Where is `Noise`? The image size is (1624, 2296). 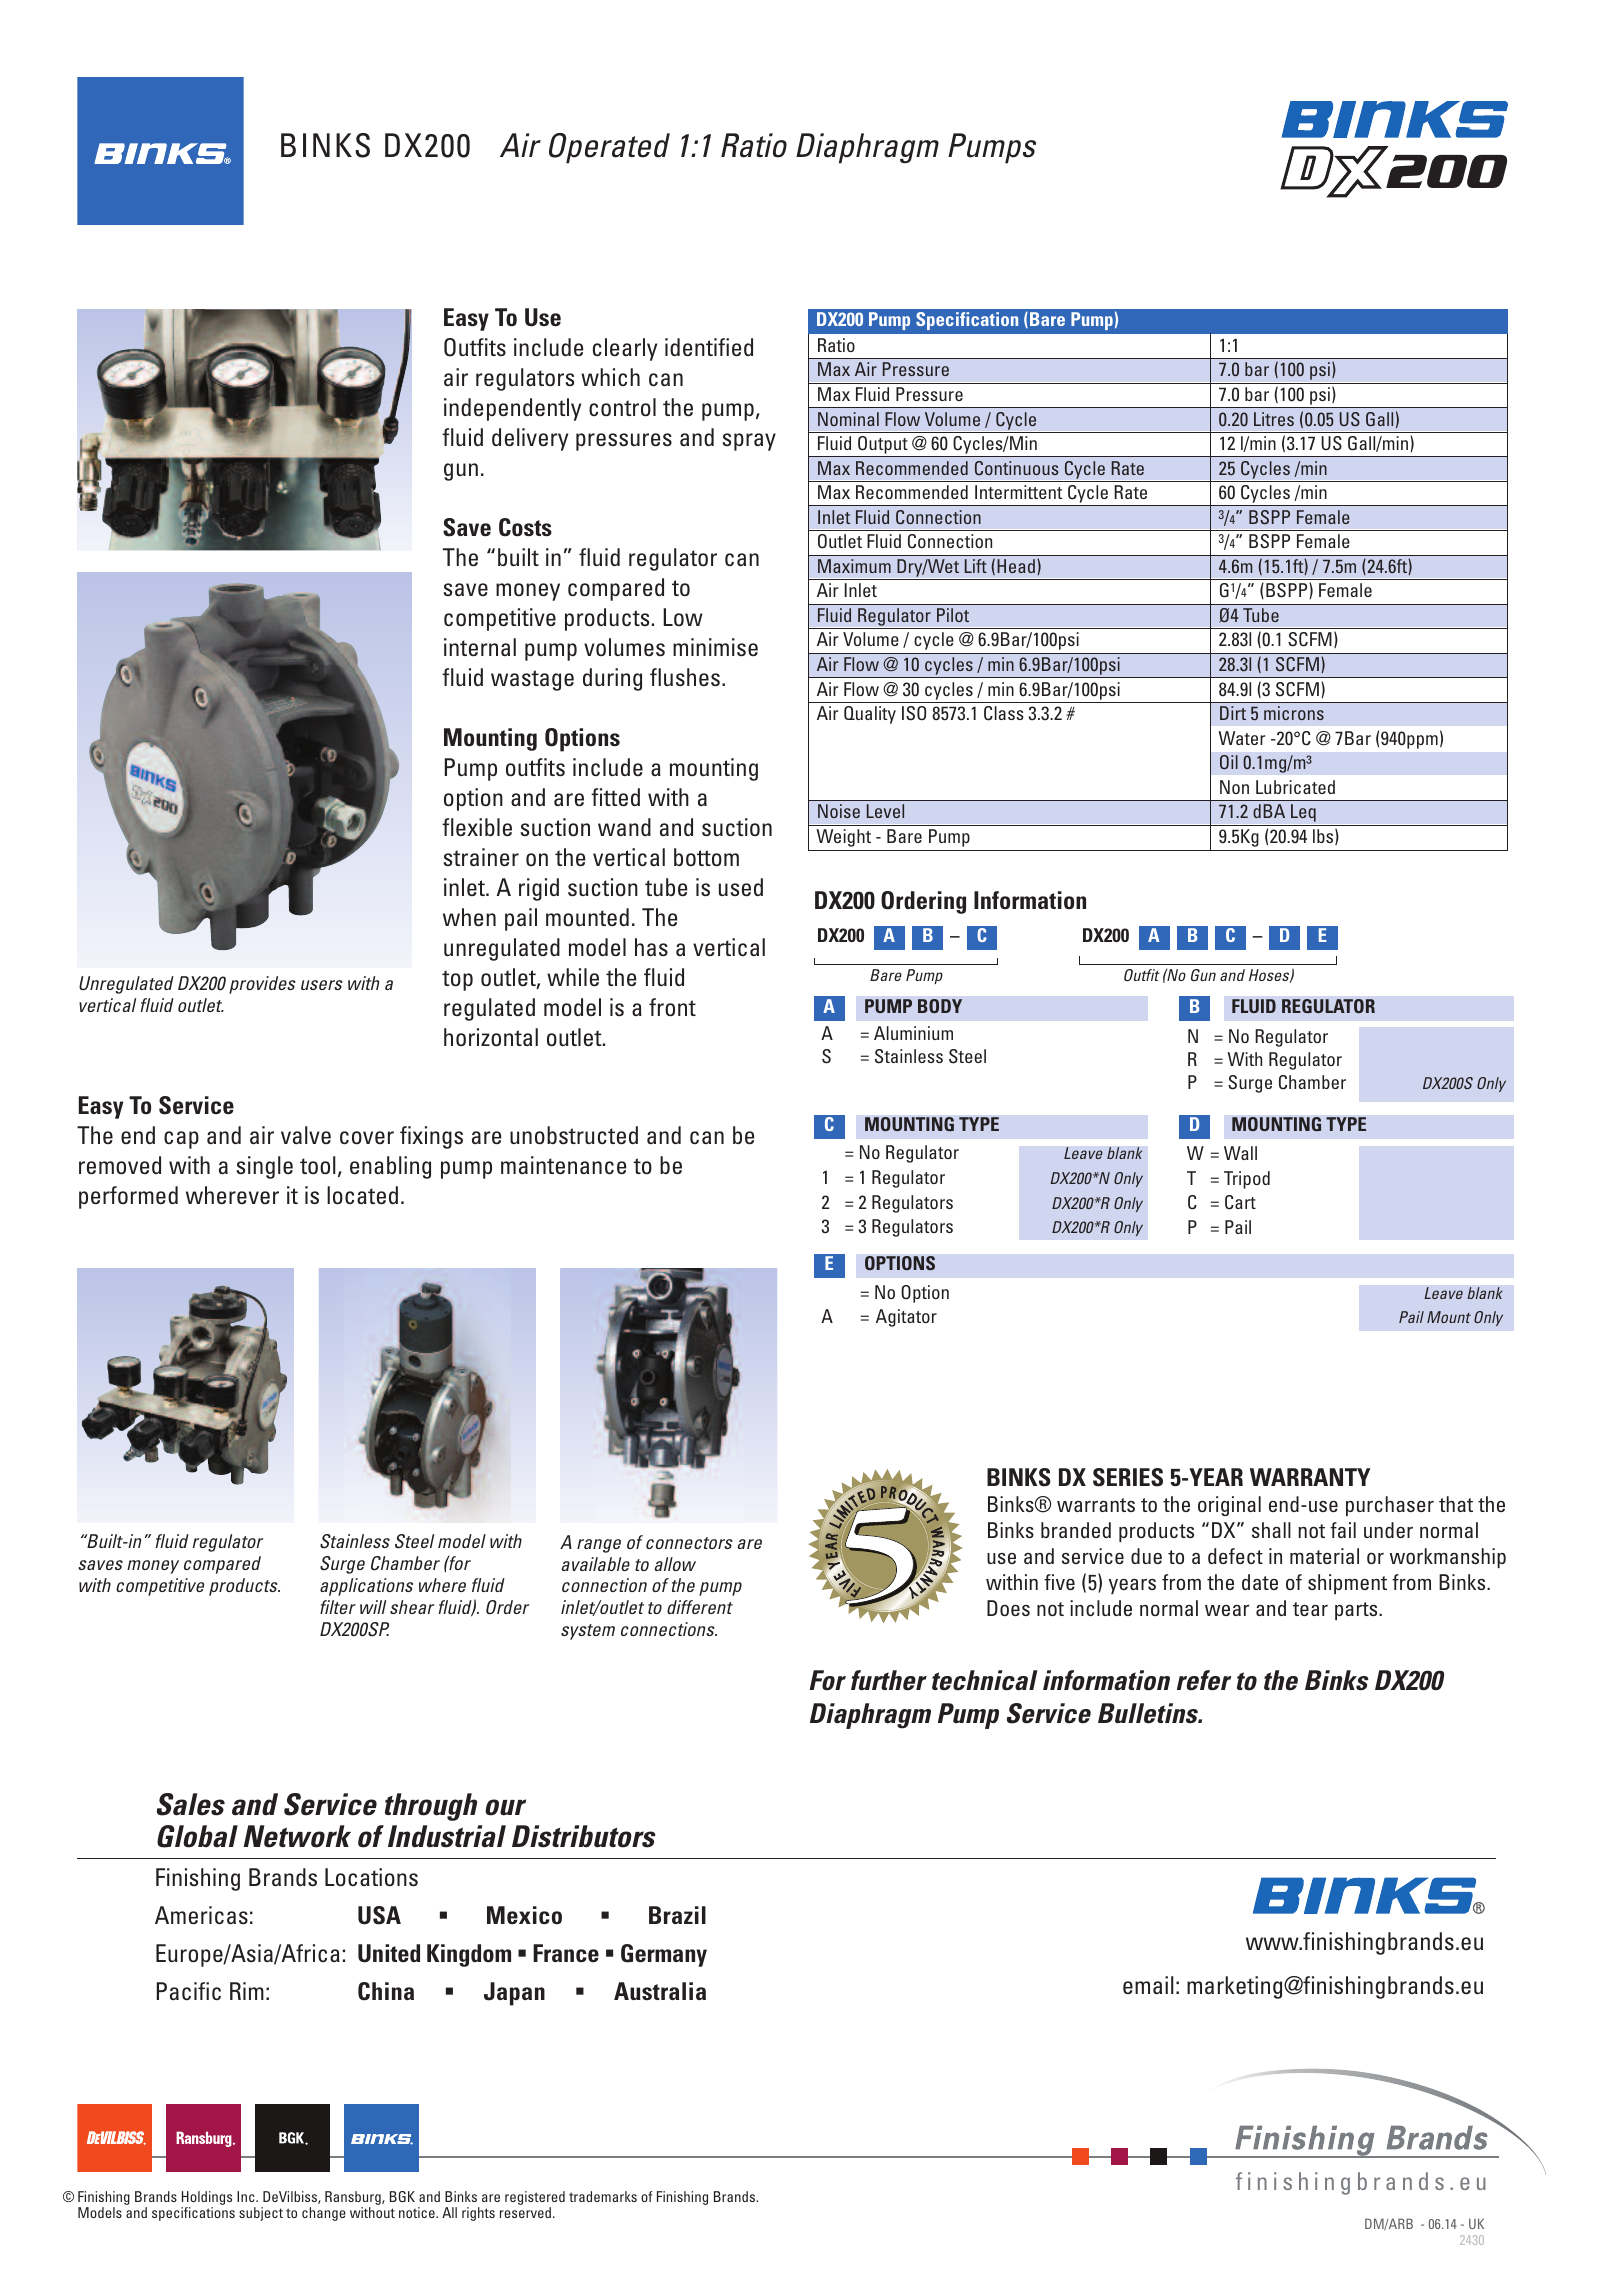 Noise is located at coordinates (839, 811).
